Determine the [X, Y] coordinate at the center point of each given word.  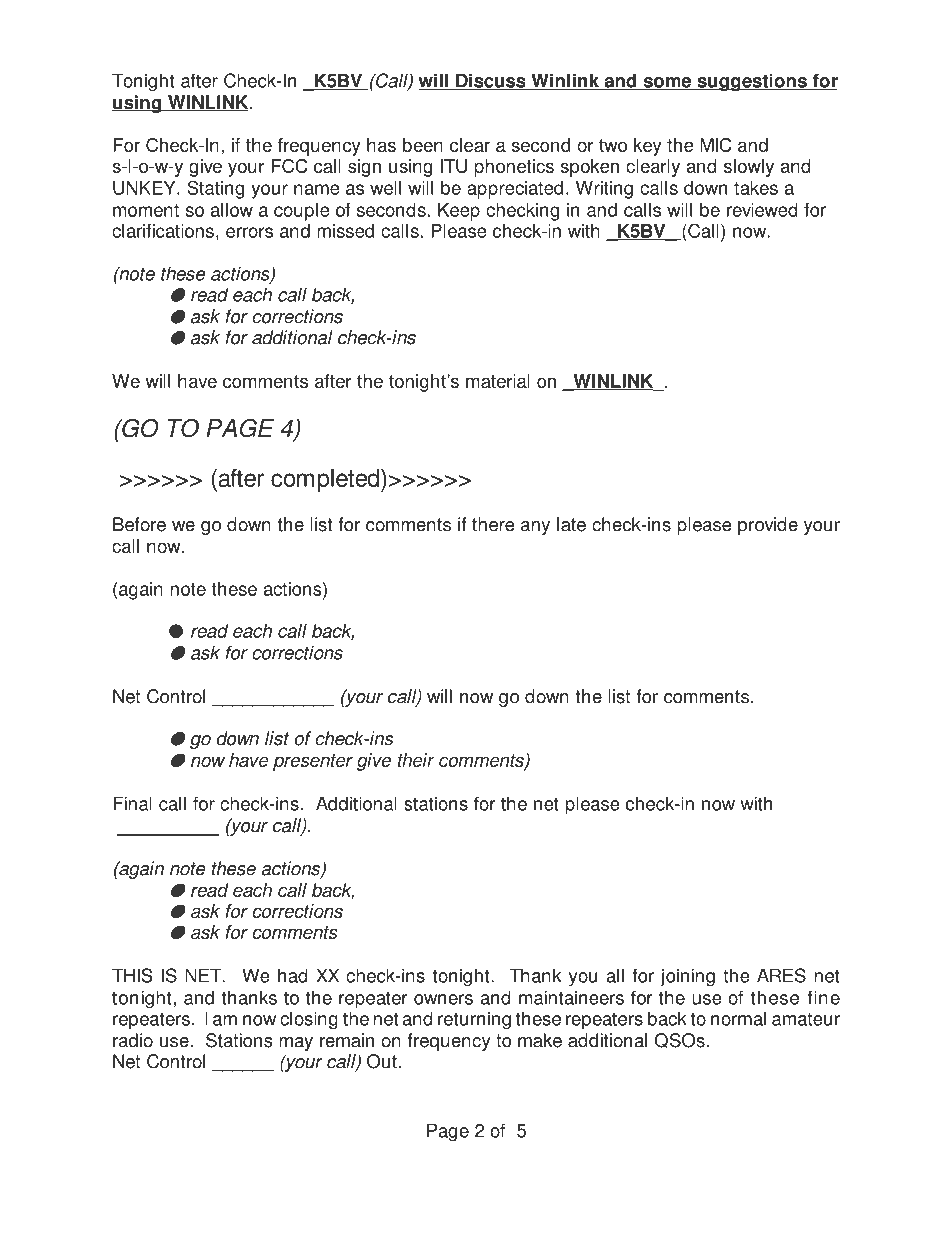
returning [474, 1020]
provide [768, 526]
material [498, 381]
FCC [289, 166]
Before [139, 524]
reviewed [762, 210]
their [416, 760]
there [493, 524]
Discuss [491, 81]
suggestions [752, 82]
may [296, 1044]
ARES [781, 975]
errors [249, 232]
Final [132, 803]
